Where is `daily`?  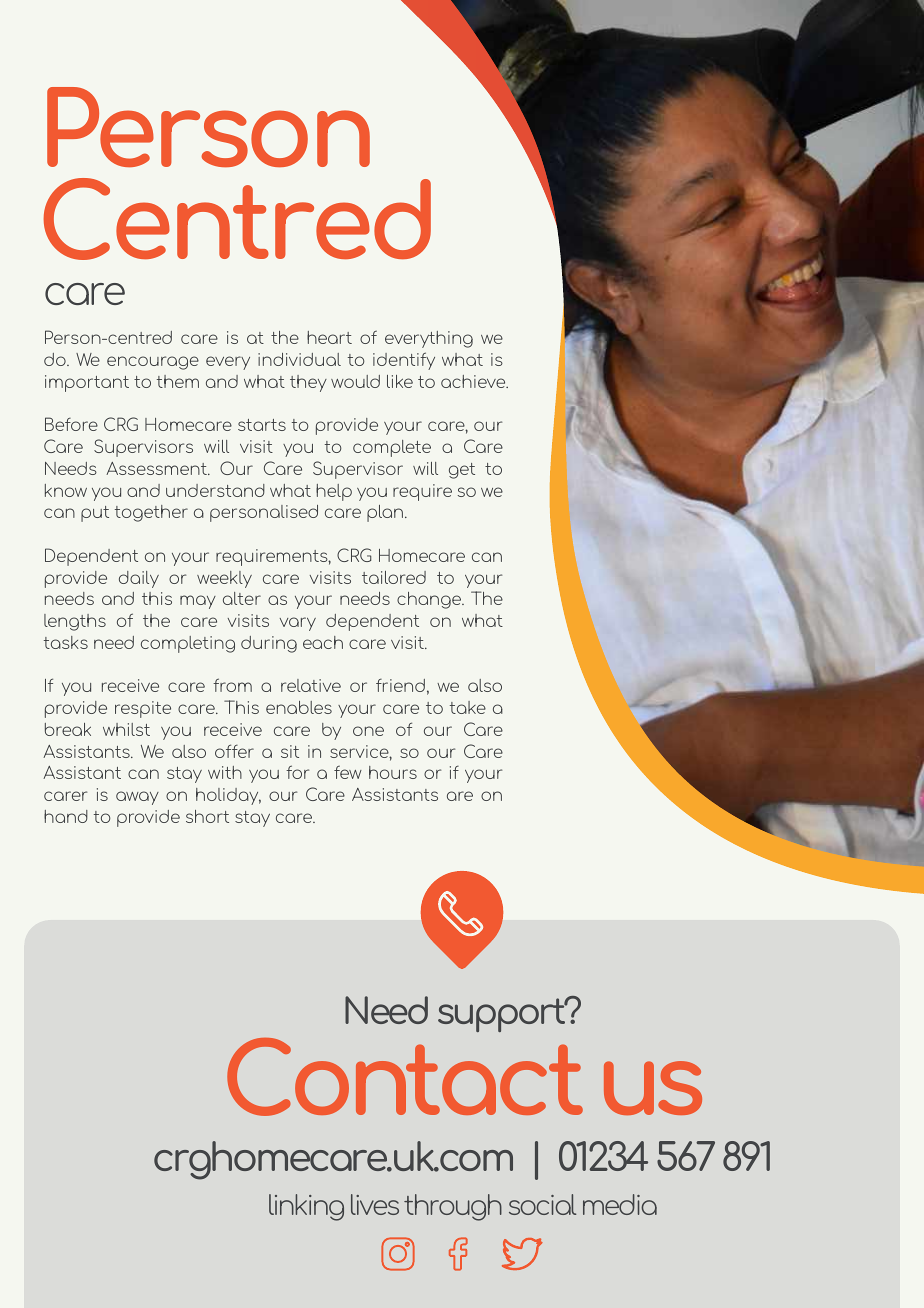
daily is located at coordinates (139, 579).
